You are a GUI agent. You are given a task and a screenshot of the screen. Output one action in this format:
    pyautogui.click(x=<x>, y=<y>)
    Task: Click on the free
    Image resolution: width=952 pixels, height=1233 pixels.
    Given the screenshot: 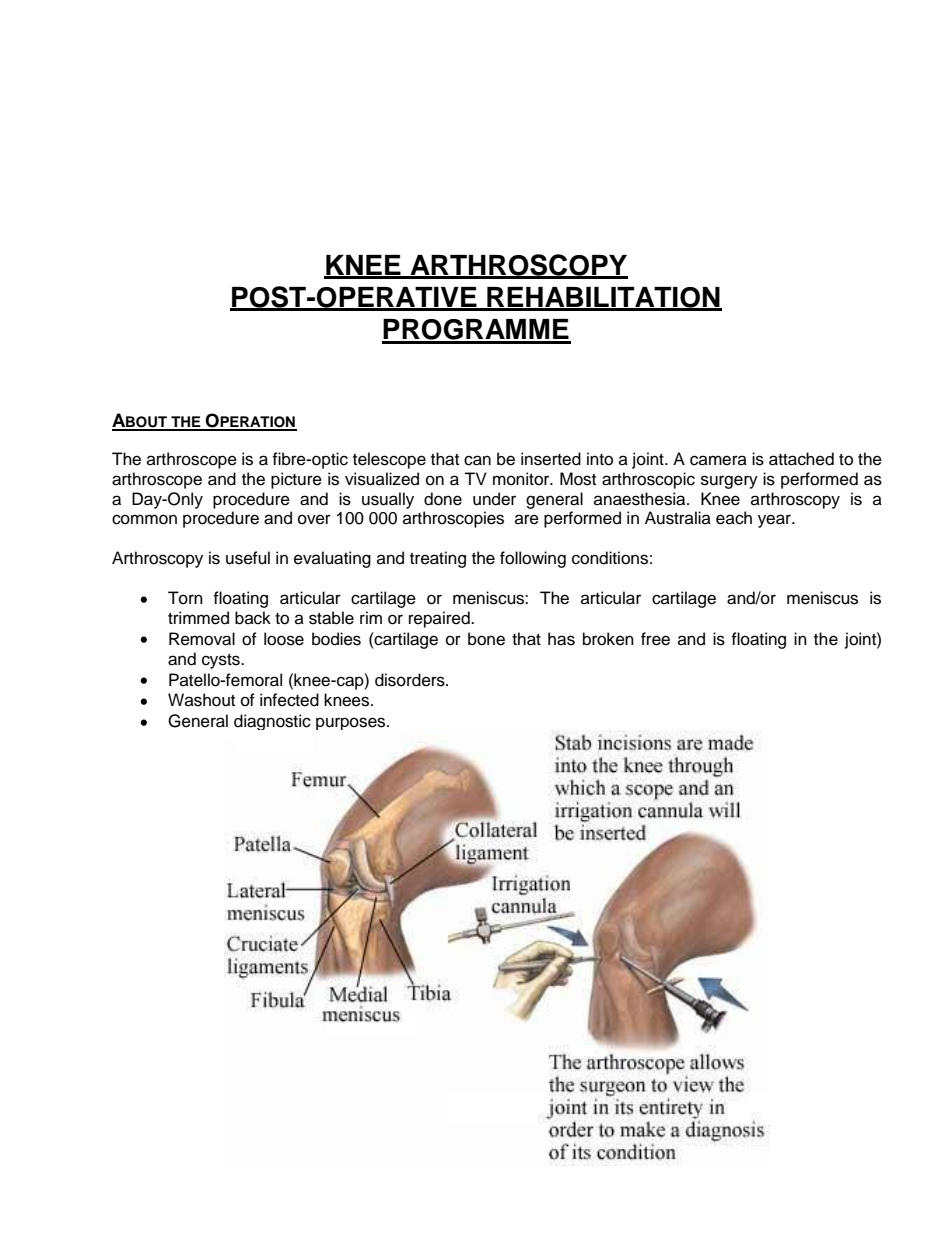 What is the action you would take?
    pyautogui.click(x=655, y=639)
